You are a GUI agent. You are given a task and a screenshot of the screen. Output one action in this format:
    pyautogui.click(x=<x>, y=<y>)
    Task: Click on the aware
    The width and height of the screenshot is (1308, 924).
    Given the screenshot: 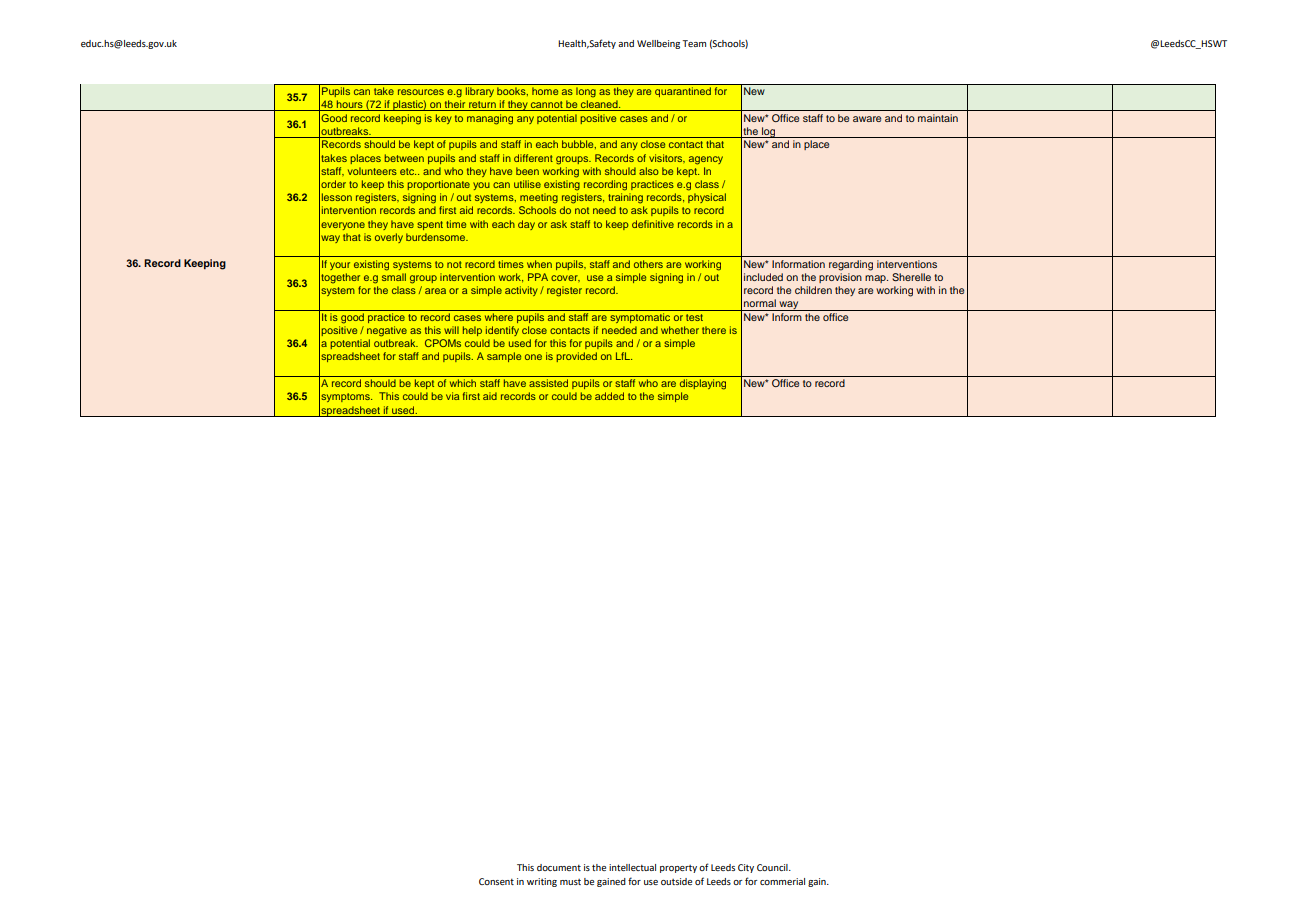 What is the action you would take?
    pyautogui.click(x=867, y=119)
